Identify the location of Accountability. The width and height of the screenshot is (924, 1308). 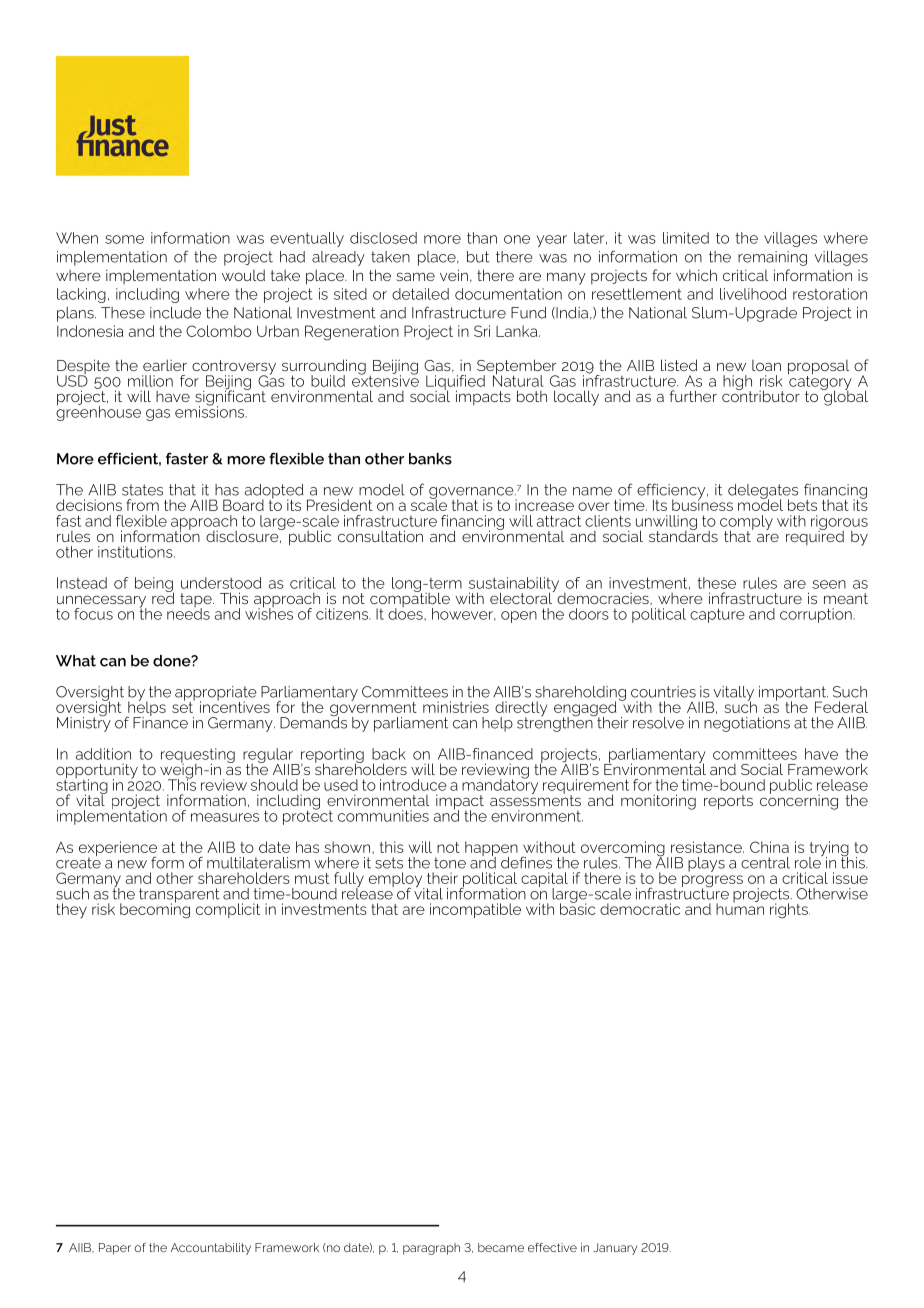
(211, 1249).
